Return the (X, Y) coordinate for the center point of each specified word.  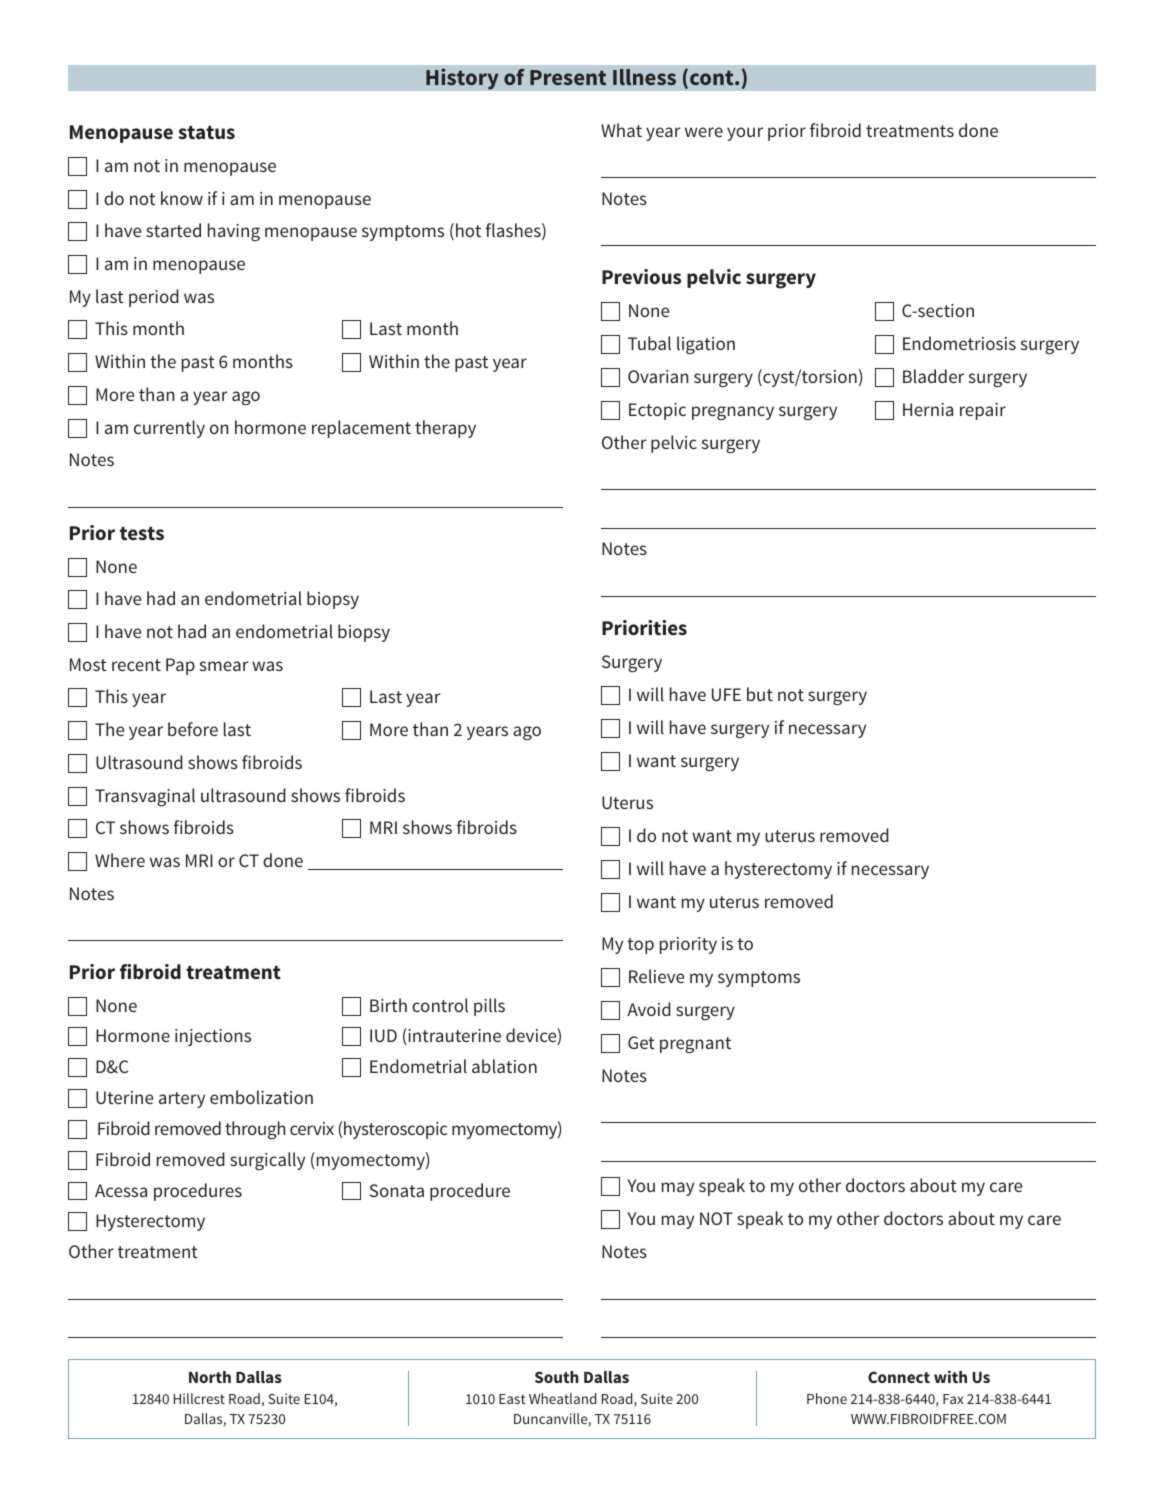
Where (120, 860)
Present (568, 77)
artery (182, 1100)
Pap (180, 666)
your (745, 134)
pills (489, 1007)
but (760, 694)
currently (169, 429)
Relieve (656, 976)
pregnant (695, 1045)
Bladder (933, 376)
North (210, 1377)
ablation (504, 1066)
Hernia (928, 409)
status (206, 132)
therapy (445, 429)
